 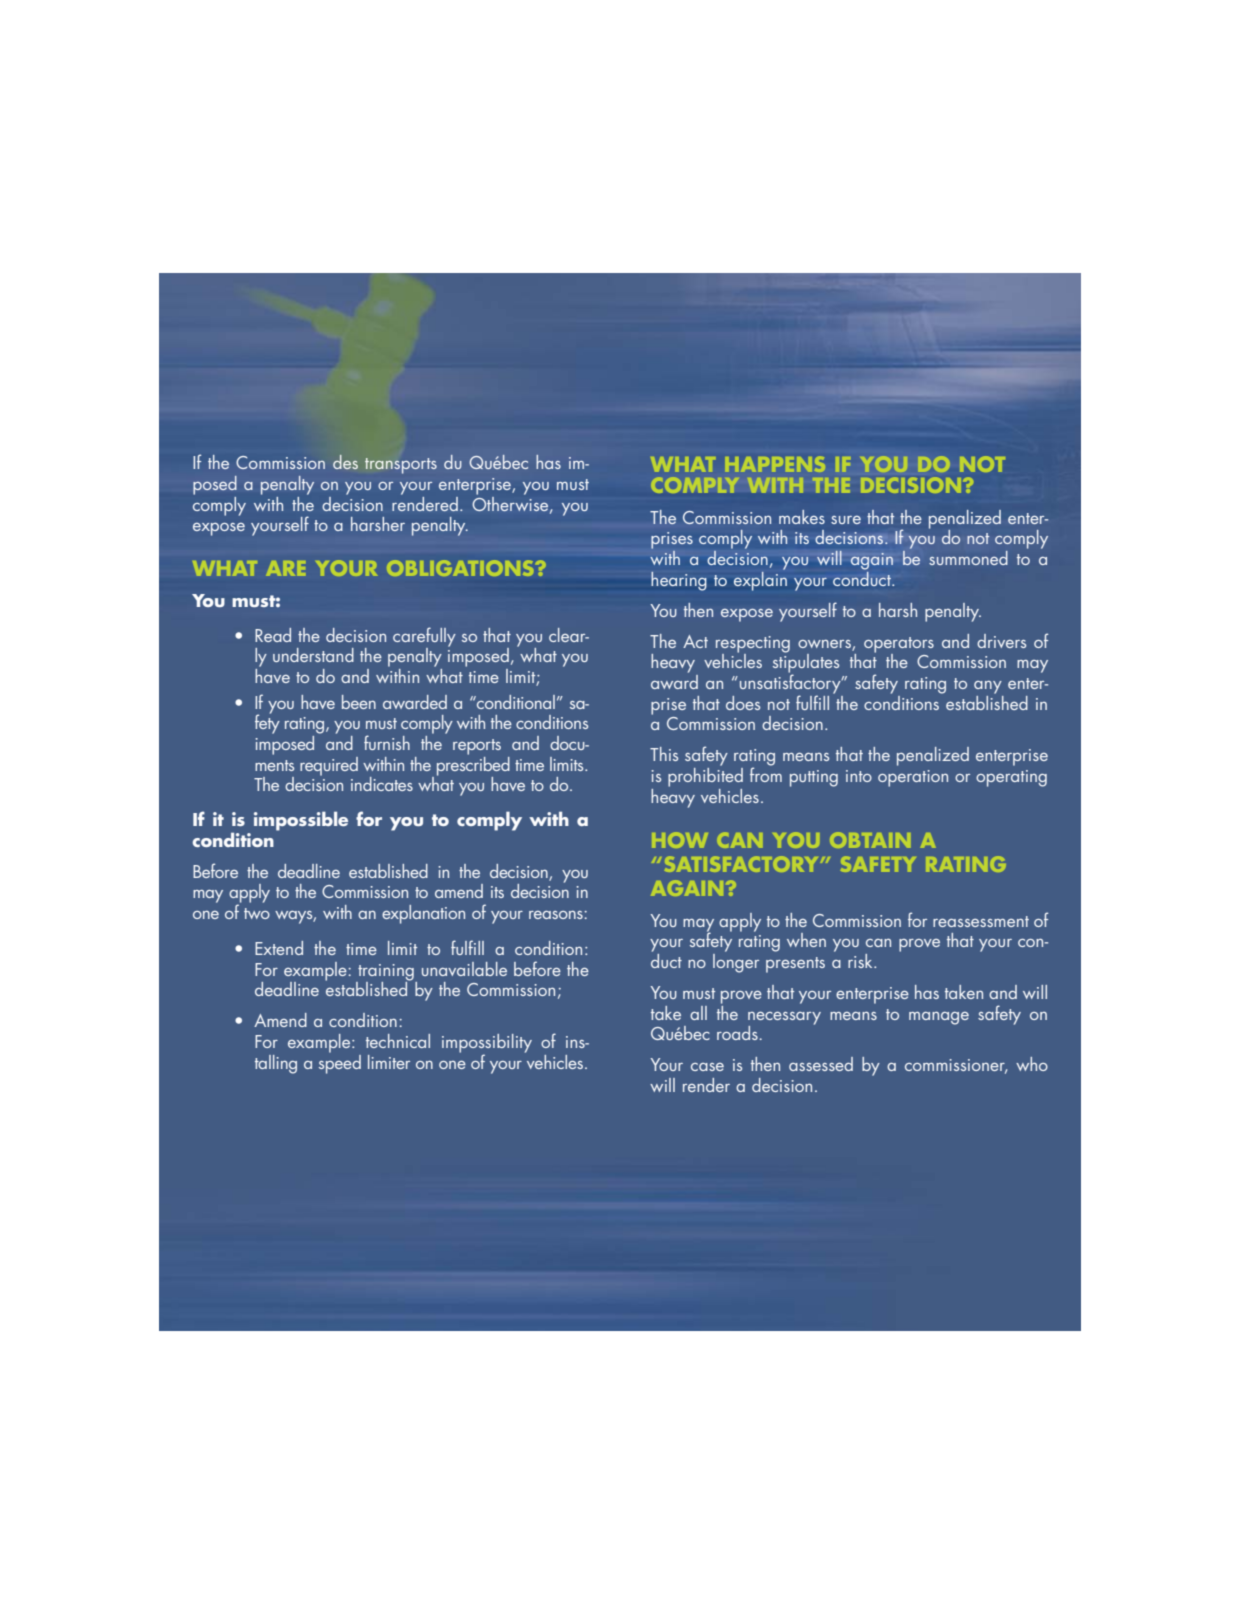 What do you see at coordinates (345, 462) in the screenshot?
I see `des` at bounding box center [345, 462].
